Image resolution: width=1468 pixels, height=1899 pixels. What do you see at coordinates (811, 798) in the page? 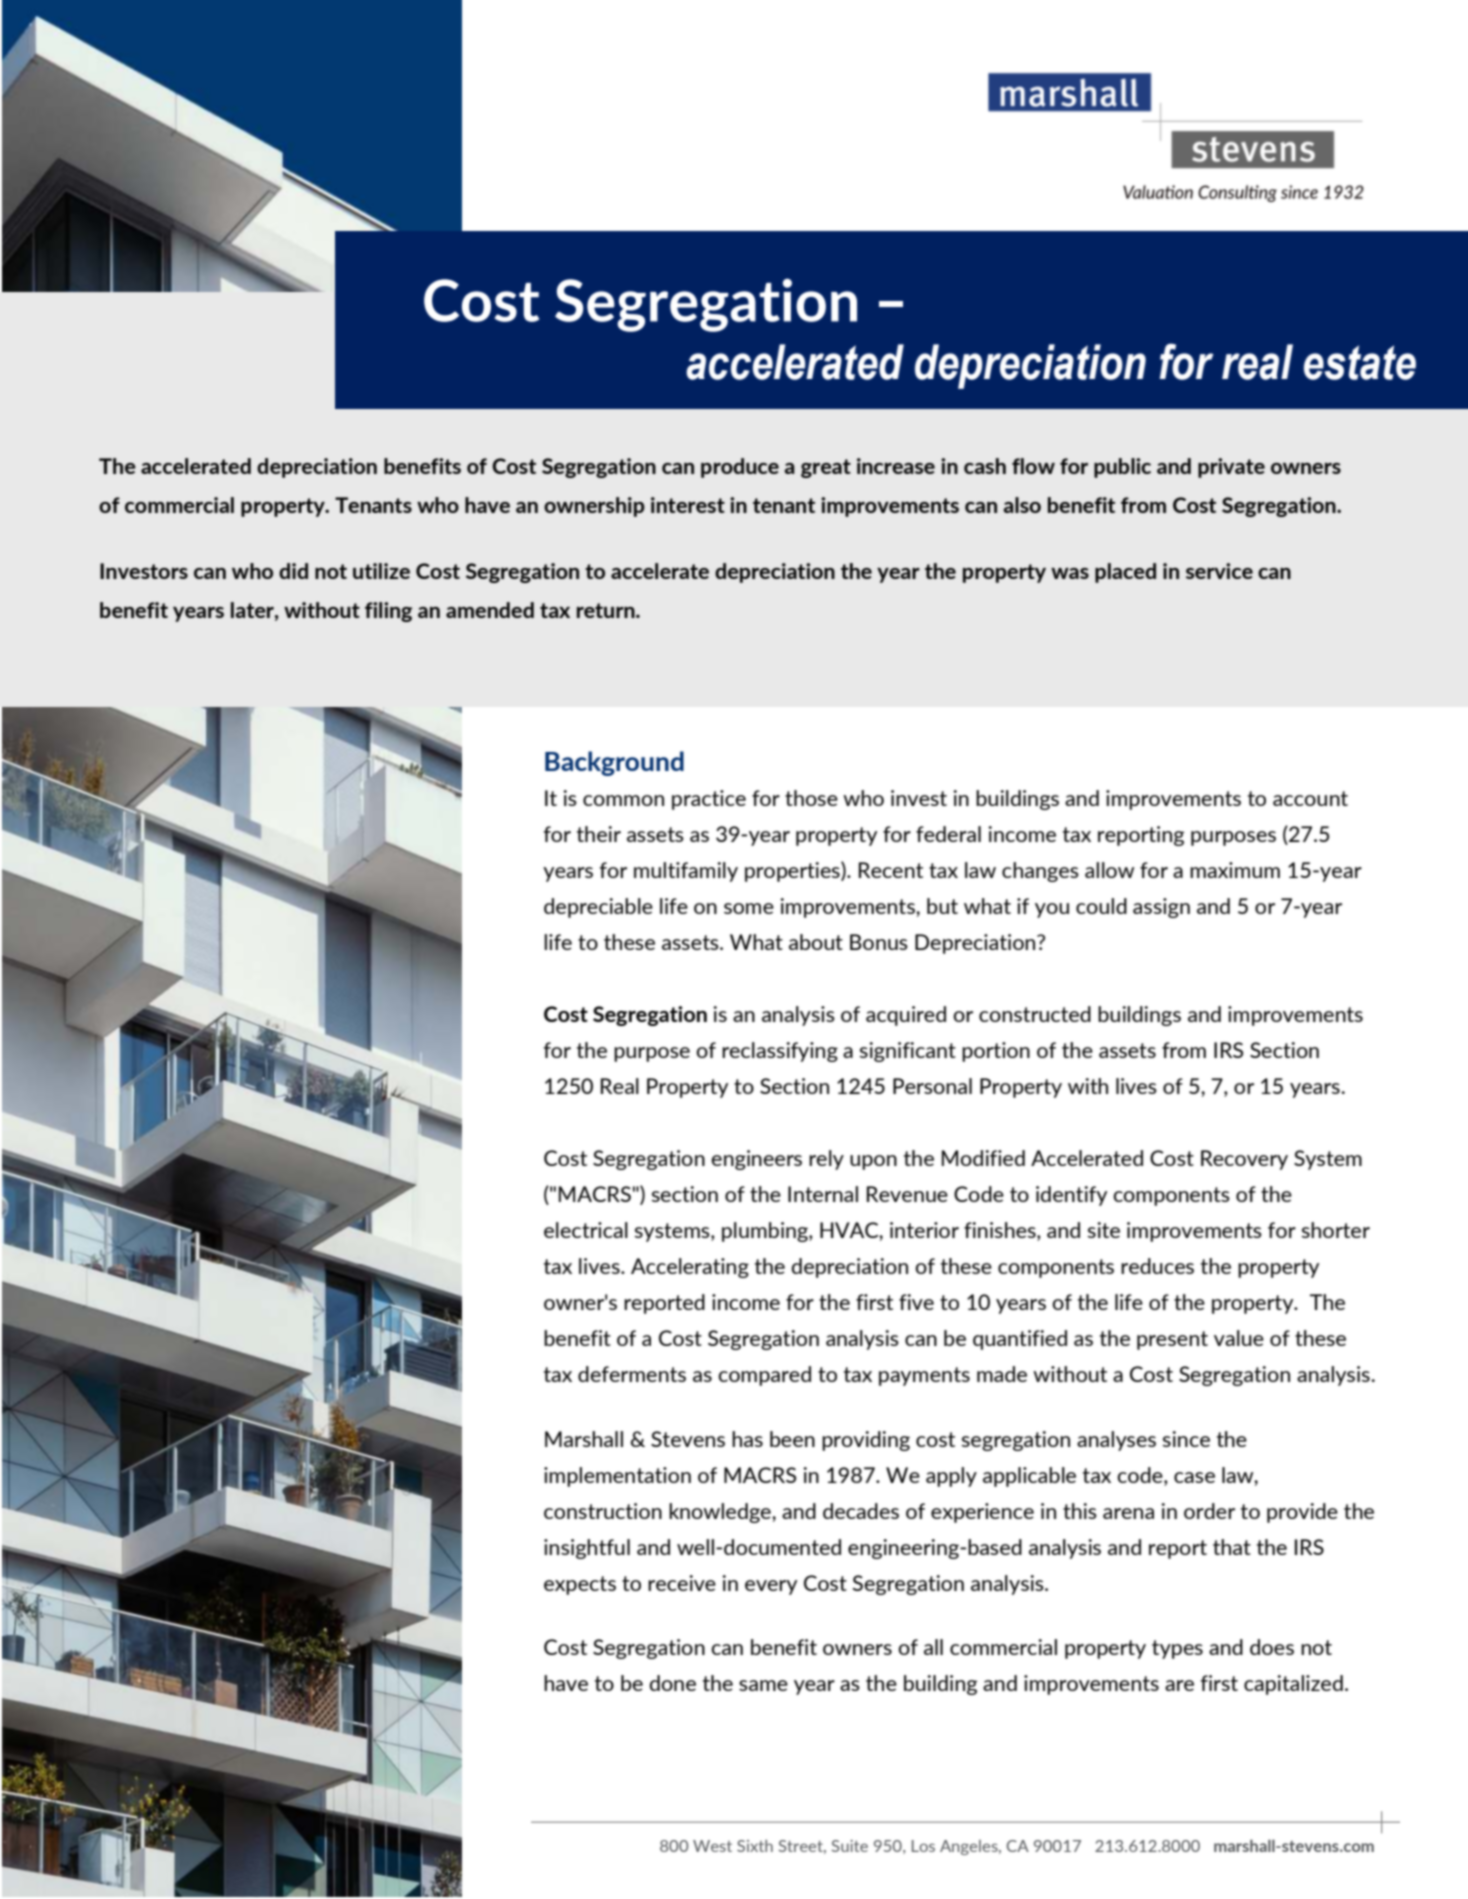
I see `those` at bounding box center [811, 798].
